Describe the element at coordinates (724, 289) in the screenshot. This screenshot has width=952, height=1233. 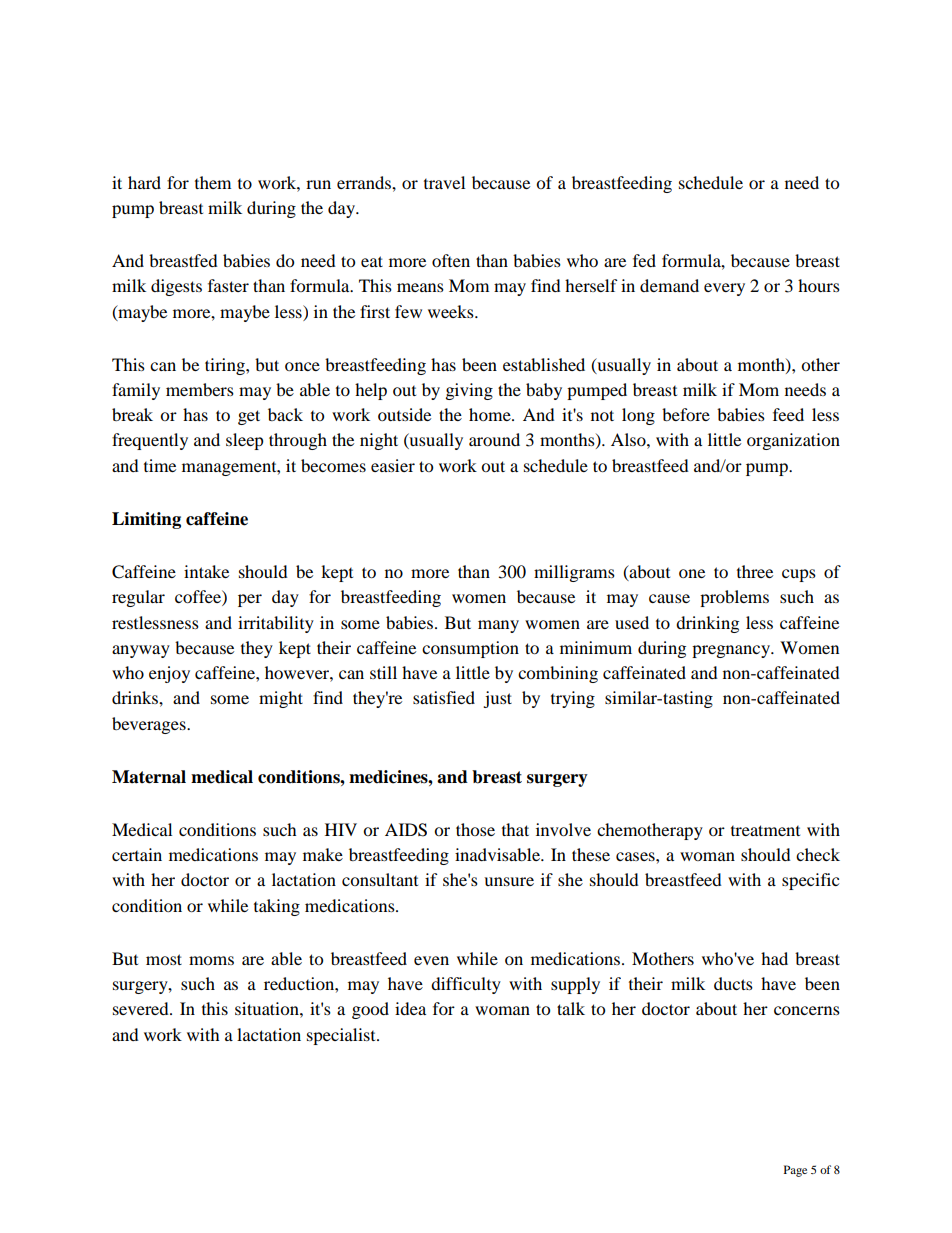
I see `every` at that location.
